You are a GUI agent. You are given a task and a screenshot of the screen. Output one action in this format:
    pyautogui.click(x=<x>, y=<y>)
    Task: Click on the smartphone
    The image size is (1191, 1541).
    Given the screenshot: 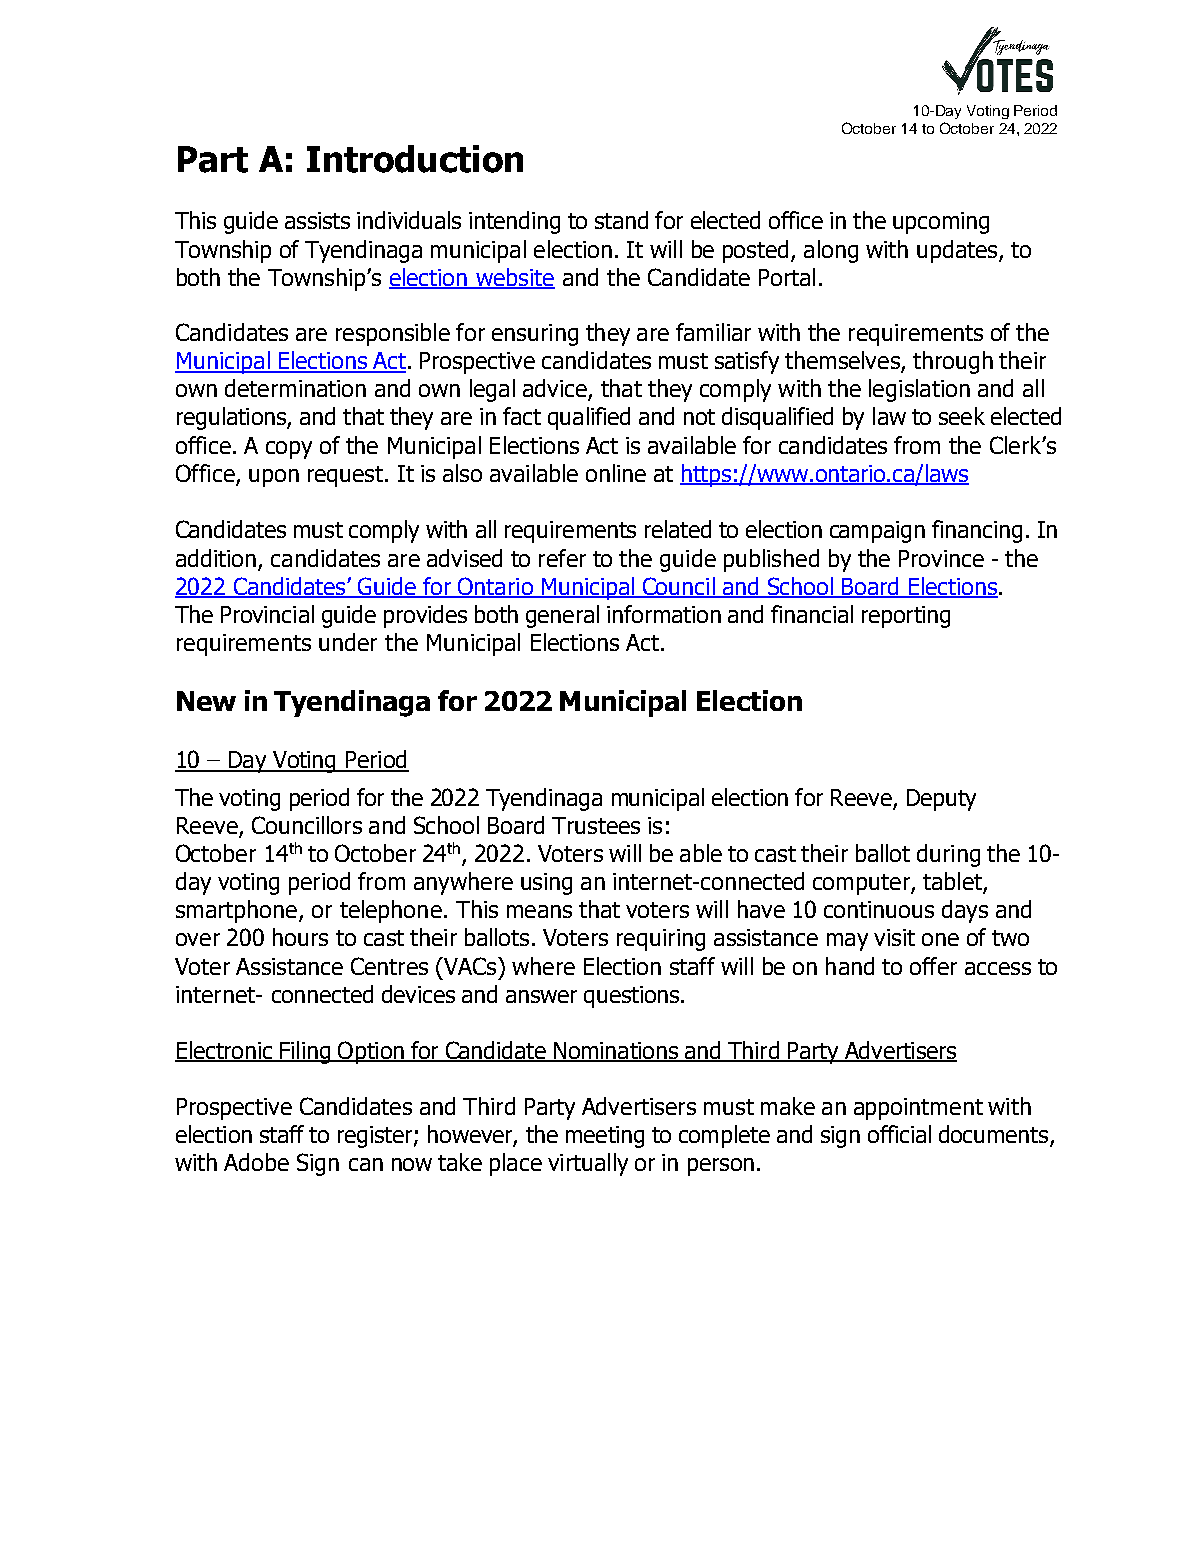 What is the action you would take?
    pyautogui.click(x=236, y=911)
